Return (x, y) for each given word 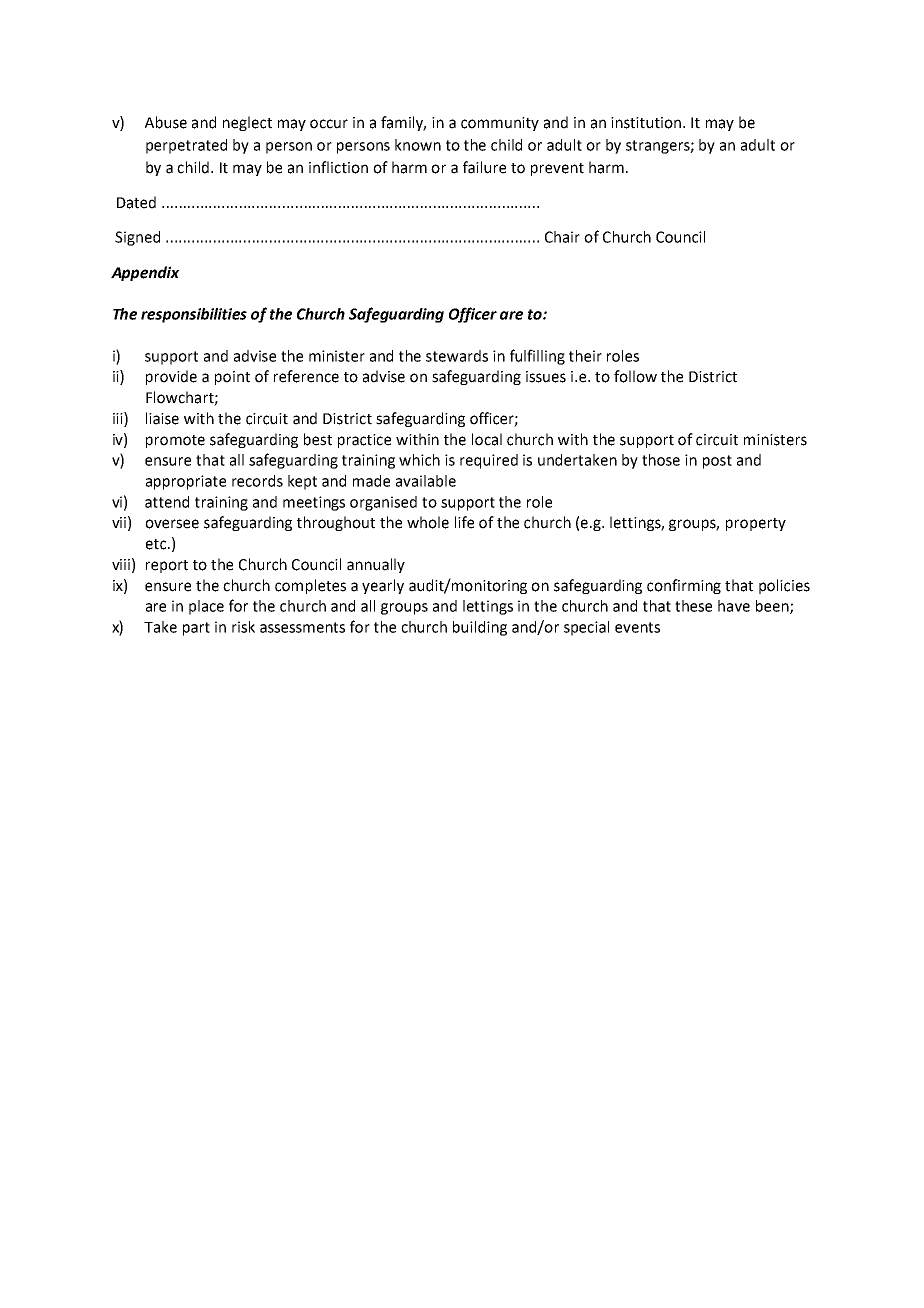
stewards (457, 356)
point (232, 378)
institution (647, 123)
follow (635, 376)
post (717, 462)
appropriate (186, 482)
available (426, 481)
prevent (557, 169)
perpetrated (186, 146)
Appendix (145, 273)
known (418, 145)
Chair (562, 237)
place (206, 607)
